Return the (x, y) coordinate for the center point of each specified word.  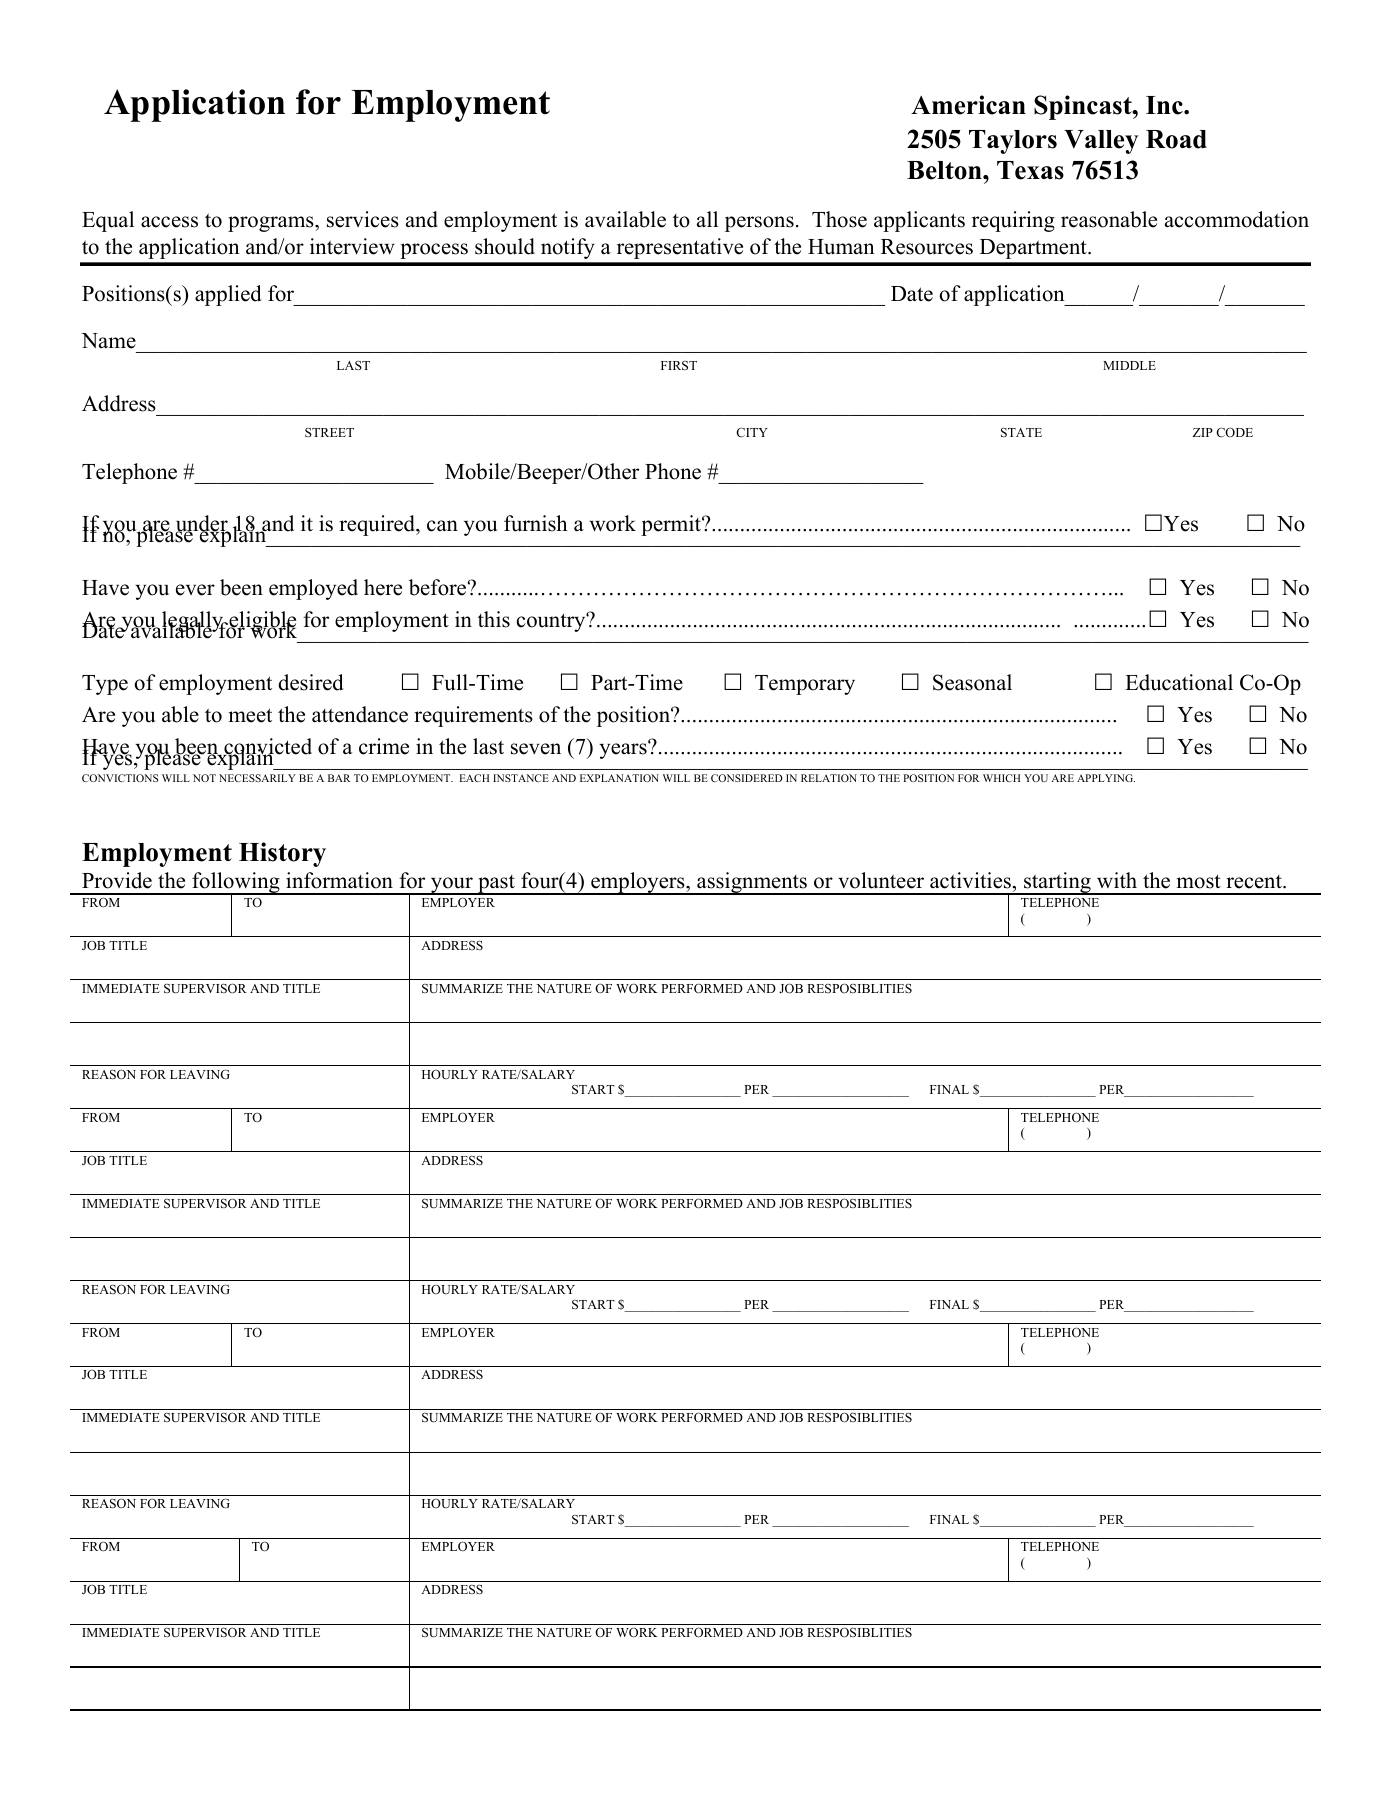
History (282, 854)
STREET (329, 432)
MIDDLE (1129, 365)
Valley (1101, 142)
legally (194, 623)
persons (759, 224)
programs (272, 224)
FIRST (679, 365)
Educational (1179, 682)
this (494, 619)
